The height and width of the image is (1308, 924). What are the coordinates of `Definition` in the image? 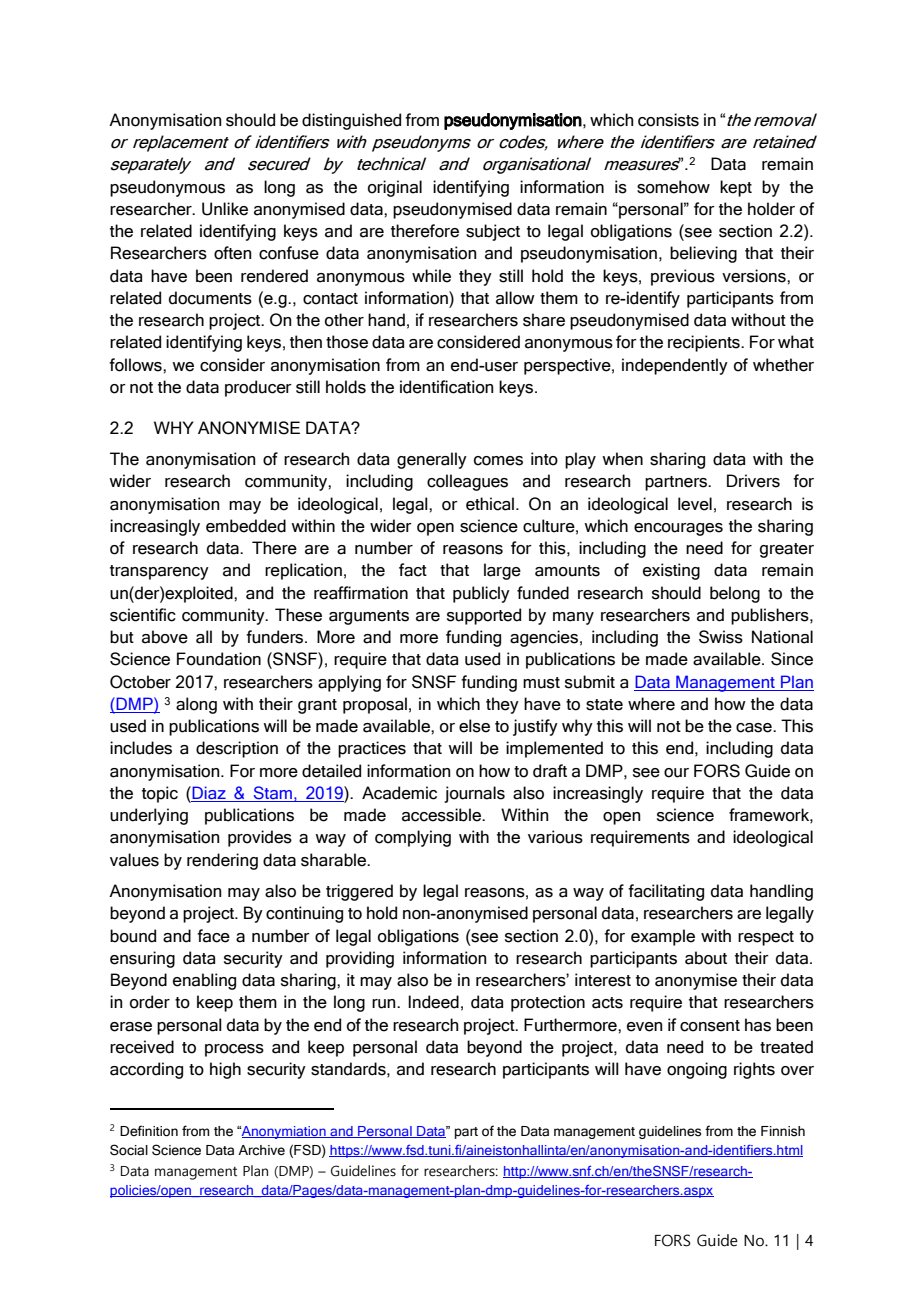 It's located at (149, 1131).
